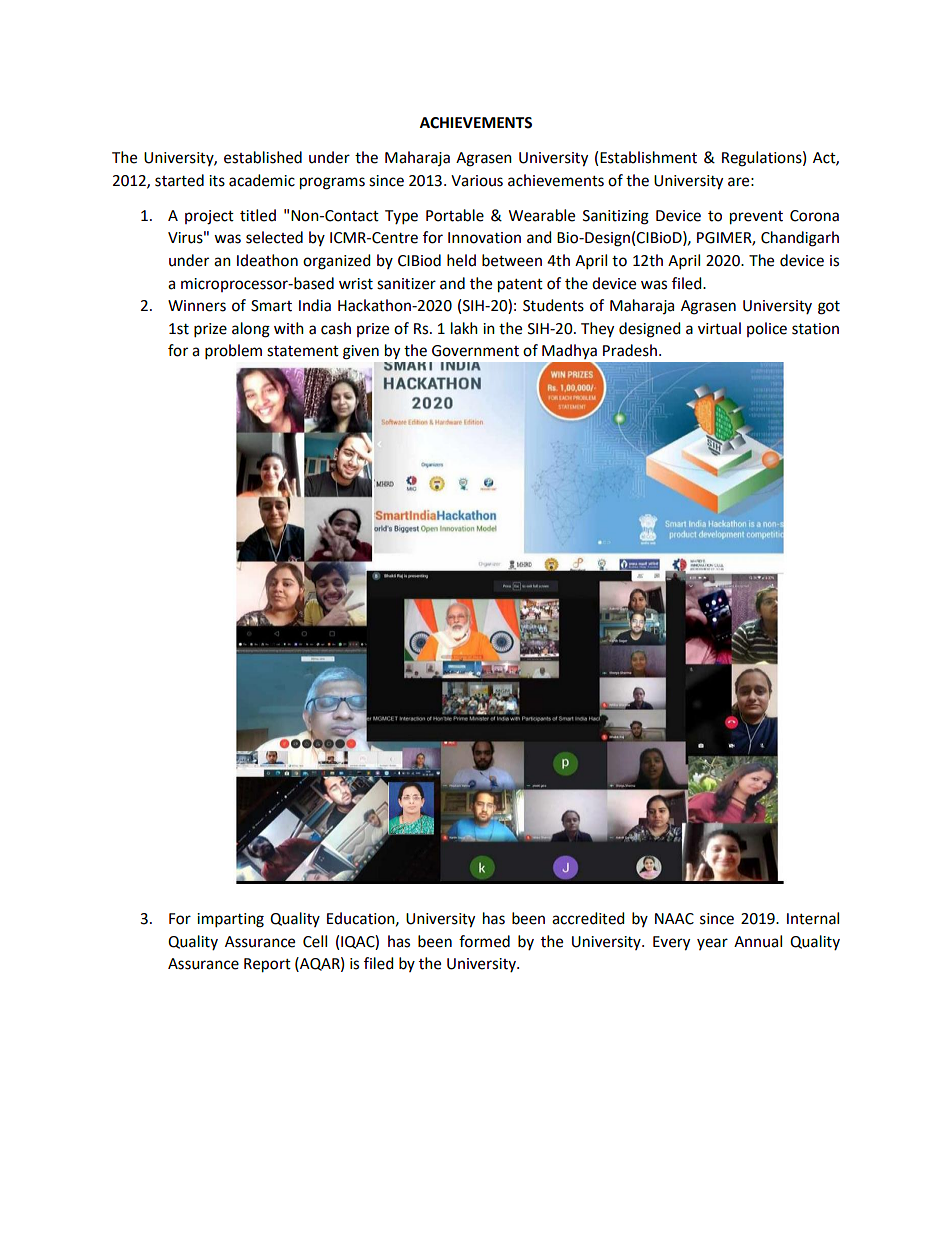 Image resolution: width=952 pixels, height=1233 pixels. What do you see at coordinates (756, 218) in the image?
I see `prevent` at bounding box center [756, 218].
